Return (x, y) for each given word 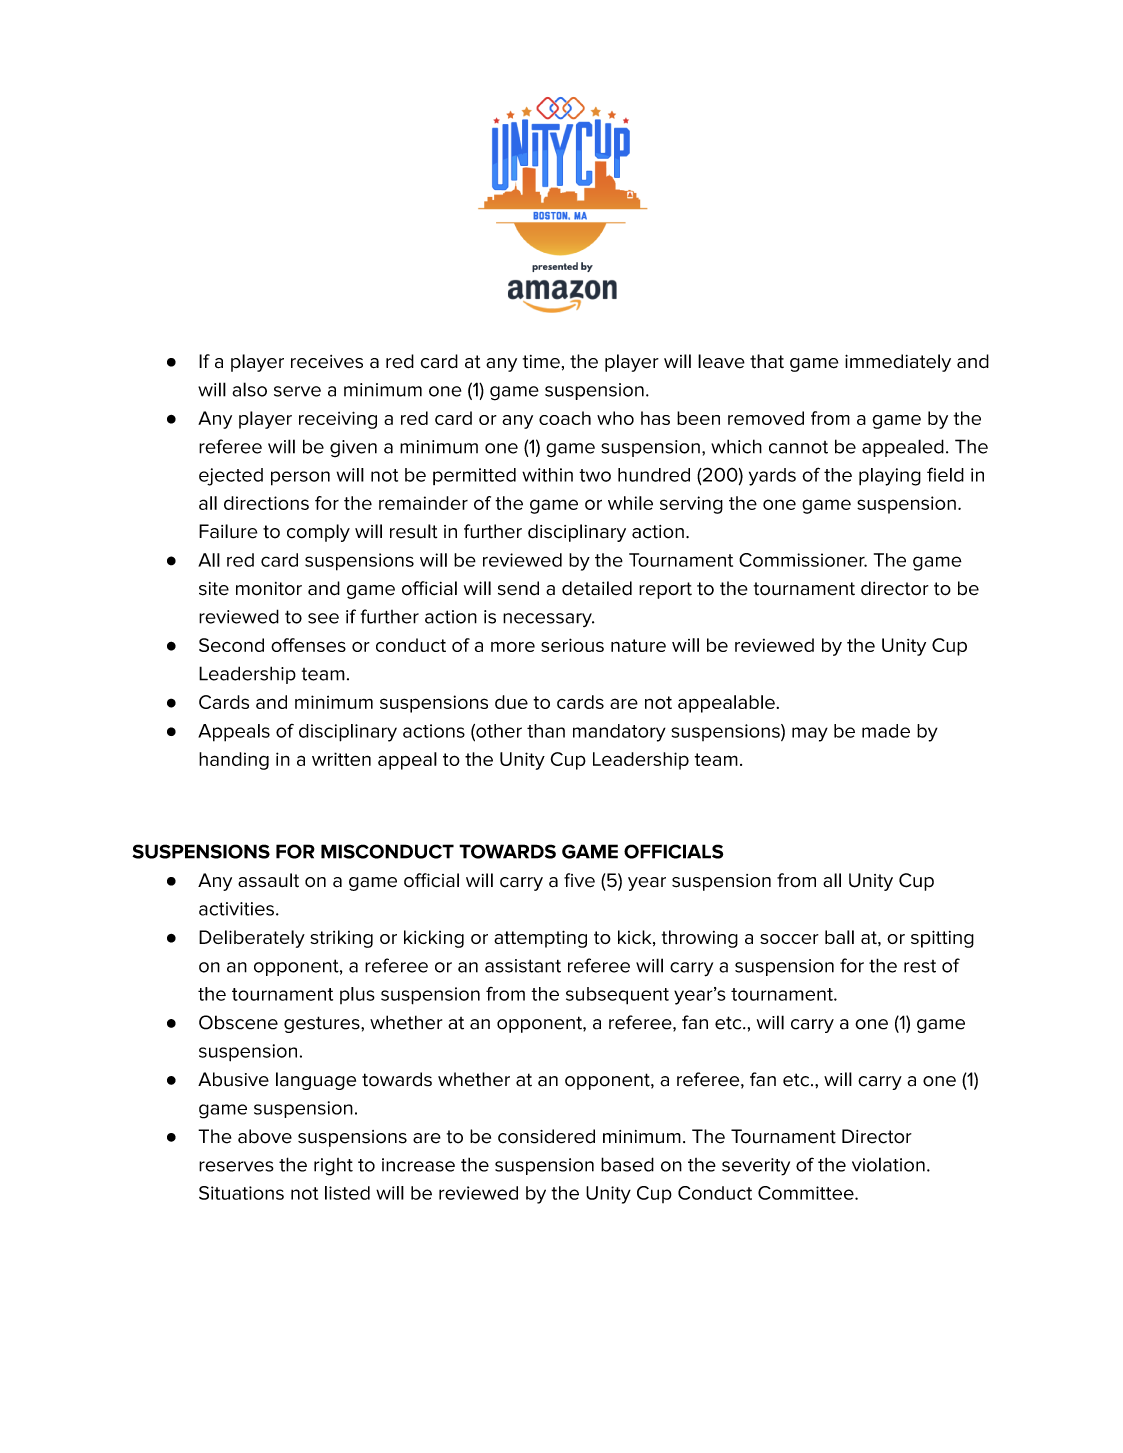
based (627, 1164)
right (333, 1167)
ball (839, 937)
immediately (898, 363)
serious (572, 645)
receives (327, 362)
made (886, 731)
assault (268, 880)
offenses (308, 645)
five (579, 880)
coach (565, 418)
